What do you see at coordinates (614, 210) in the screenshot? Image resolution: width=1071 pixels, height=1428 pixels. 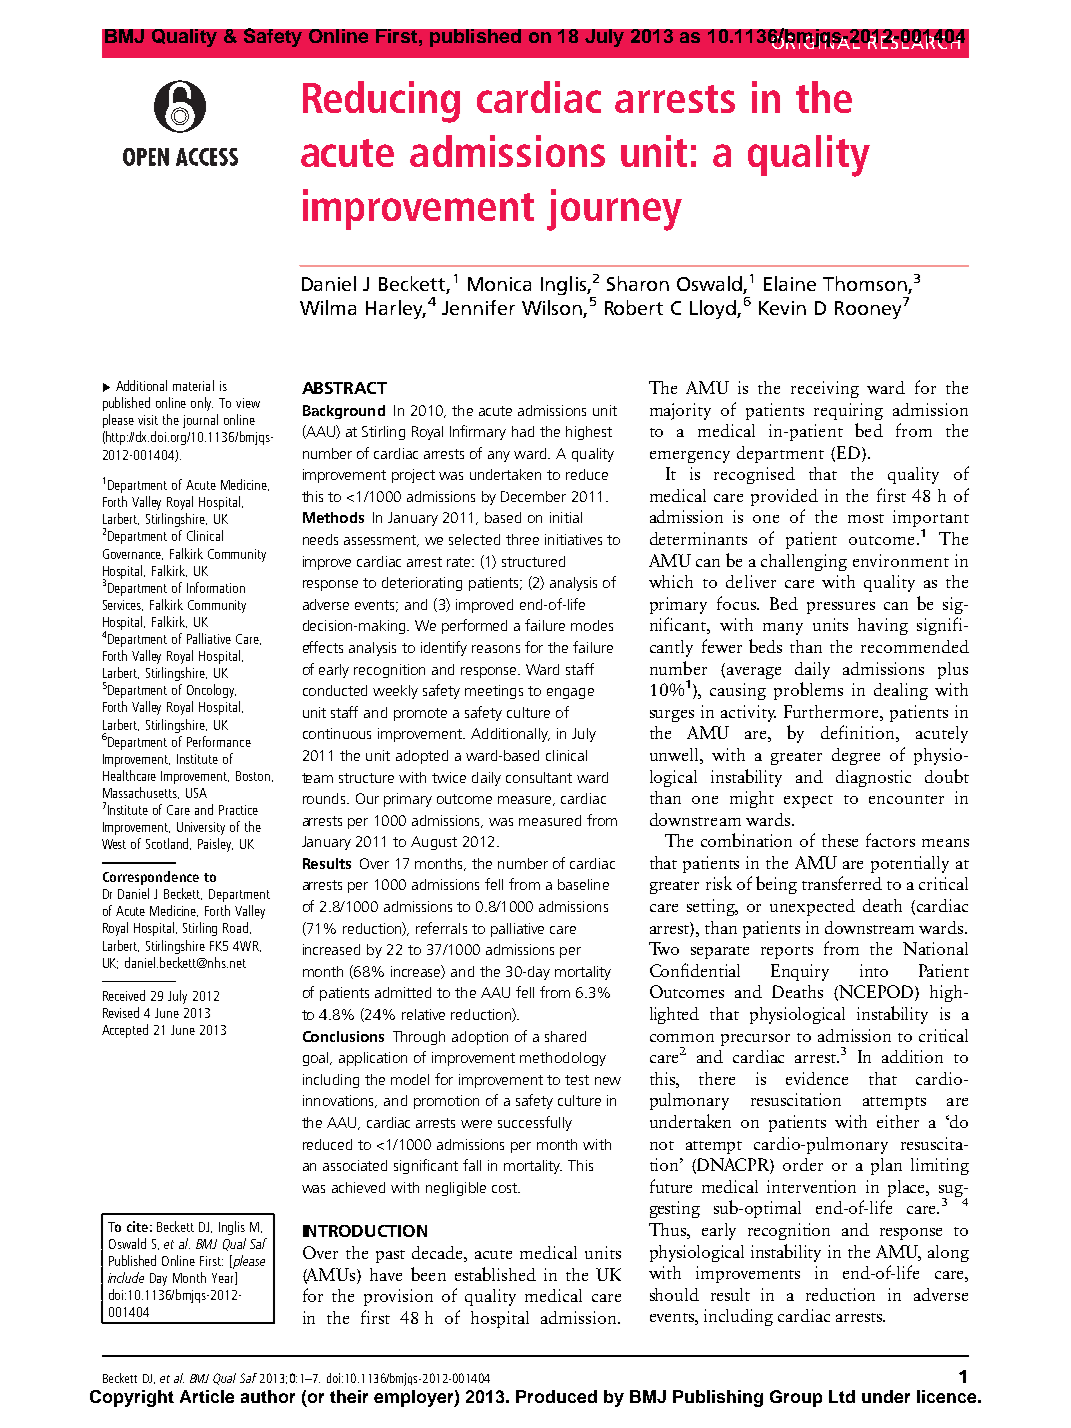 I see `journey` at bounding box center [614, 210].
